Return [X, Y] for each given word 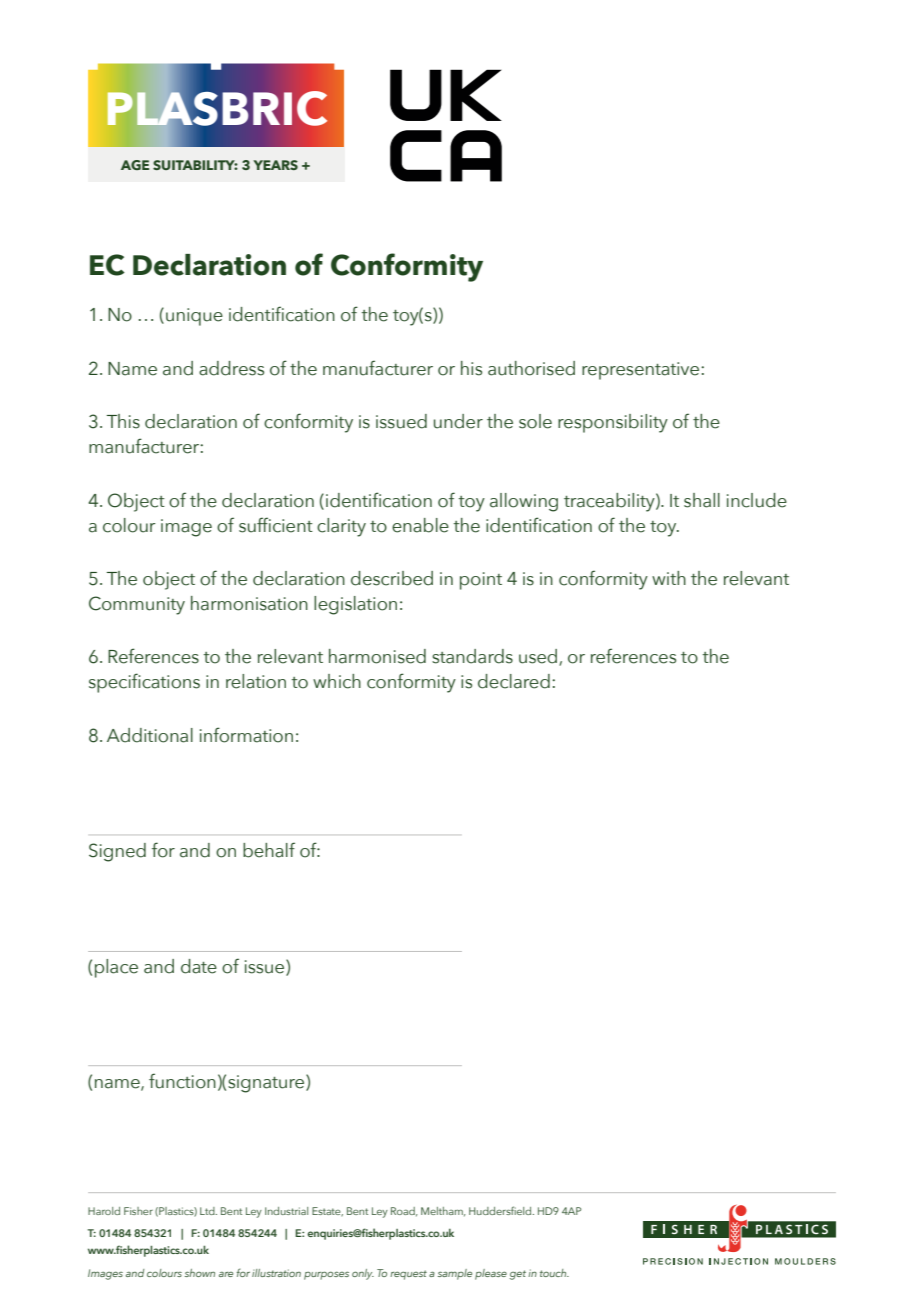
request [408, 1275]
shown [200, 1273]
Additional [150, 735]
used [539, 657]
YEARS [275, 165]
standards [472, 656]
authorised [531, 368]
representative [642, 371]
